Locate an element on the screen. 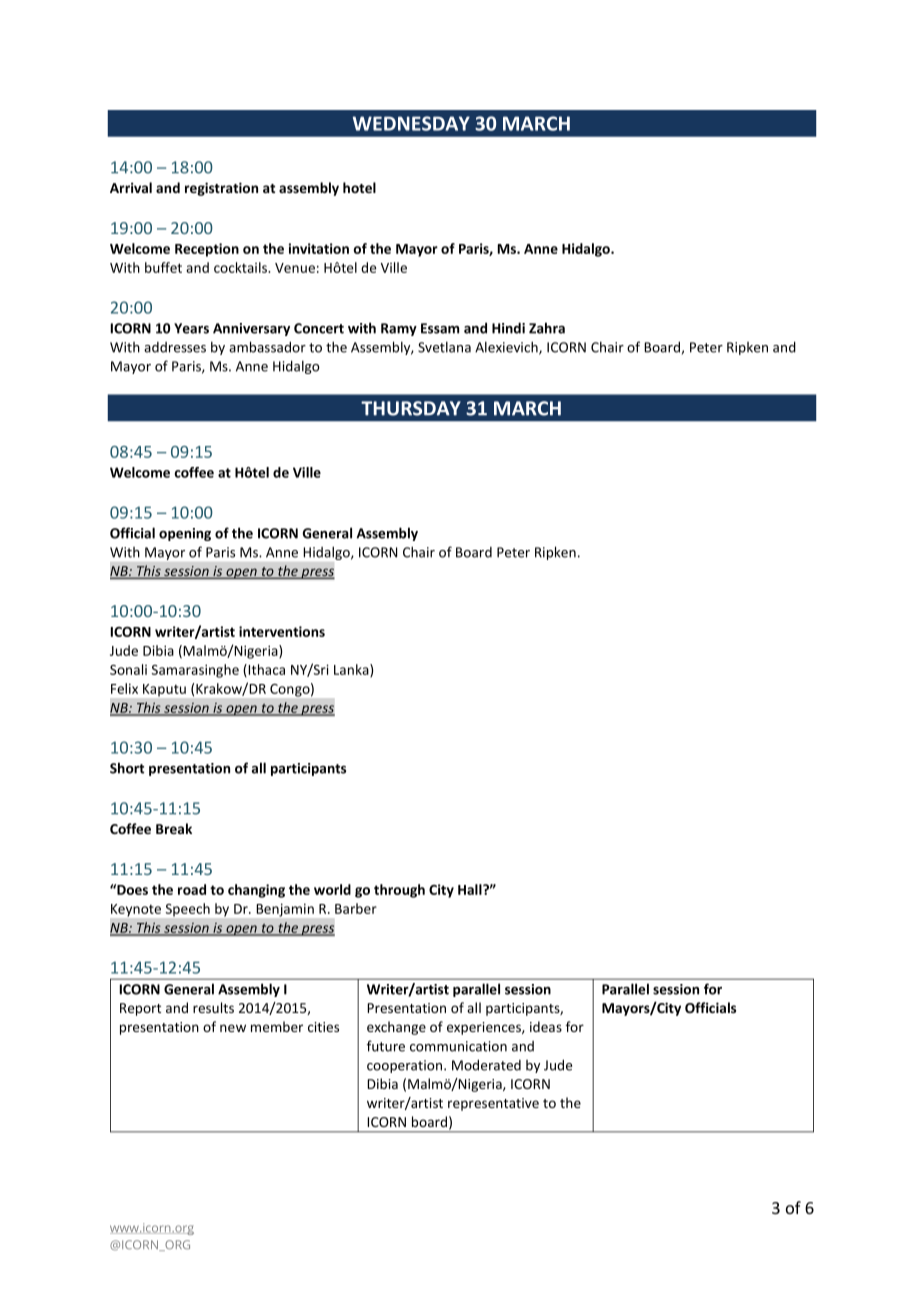  Svetlana is located at coordinates (444, 347).
